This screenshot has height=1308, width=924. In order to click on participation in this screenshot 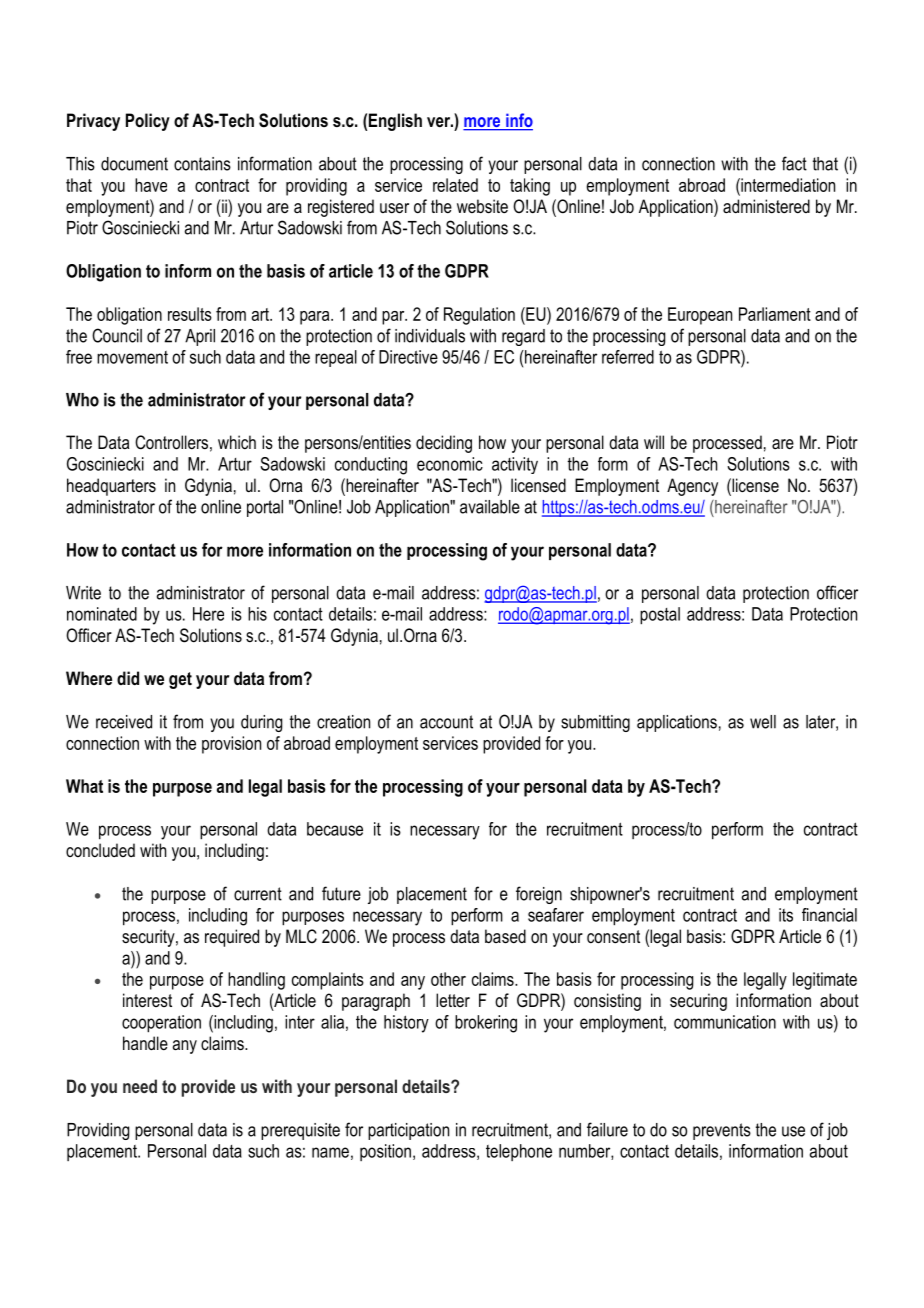, I will do `click(408, 1131)`.
